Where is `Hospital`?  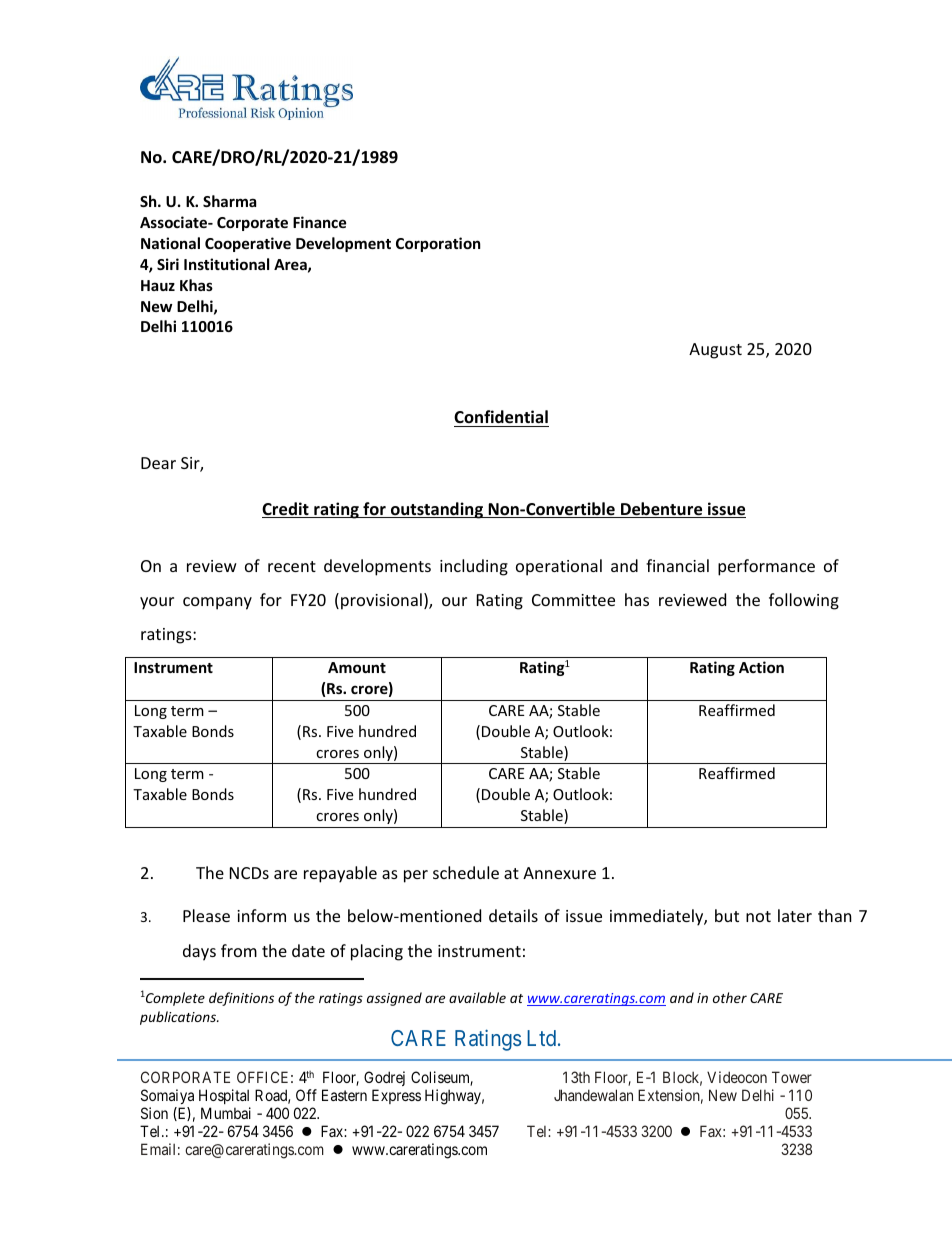
Hospital is located at coordinates (224, 1096).
